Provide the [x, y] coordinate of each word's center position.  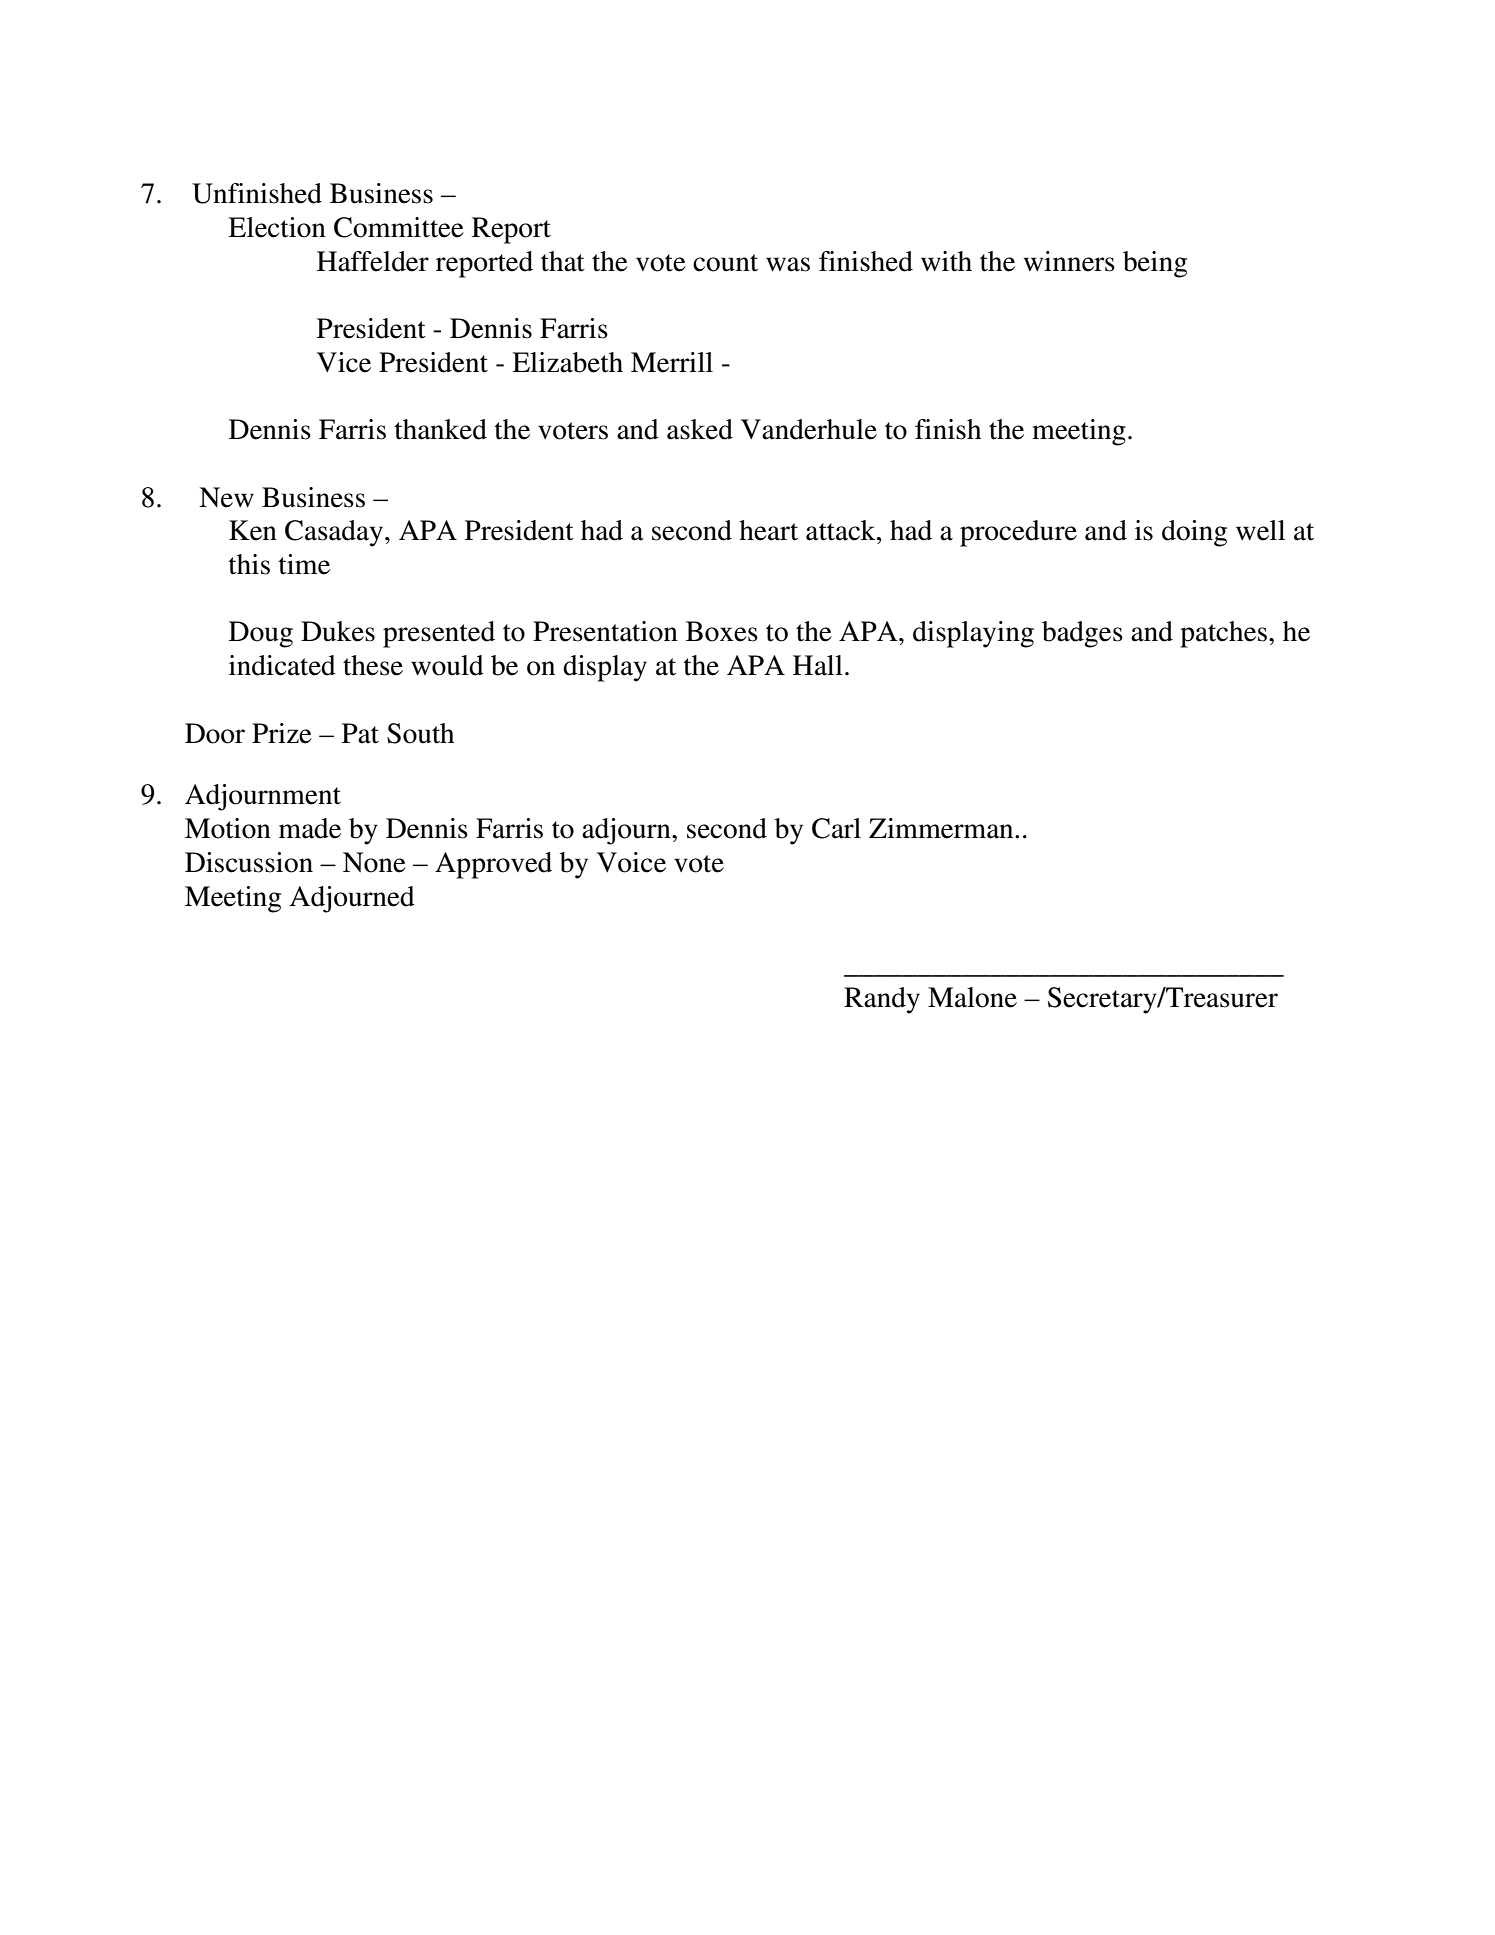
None [374, 862]
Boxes [722, 631]
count [725, 263]
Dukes [338, 631]
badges [1082, 634]
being [1155, 264]
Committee [399, 227]
